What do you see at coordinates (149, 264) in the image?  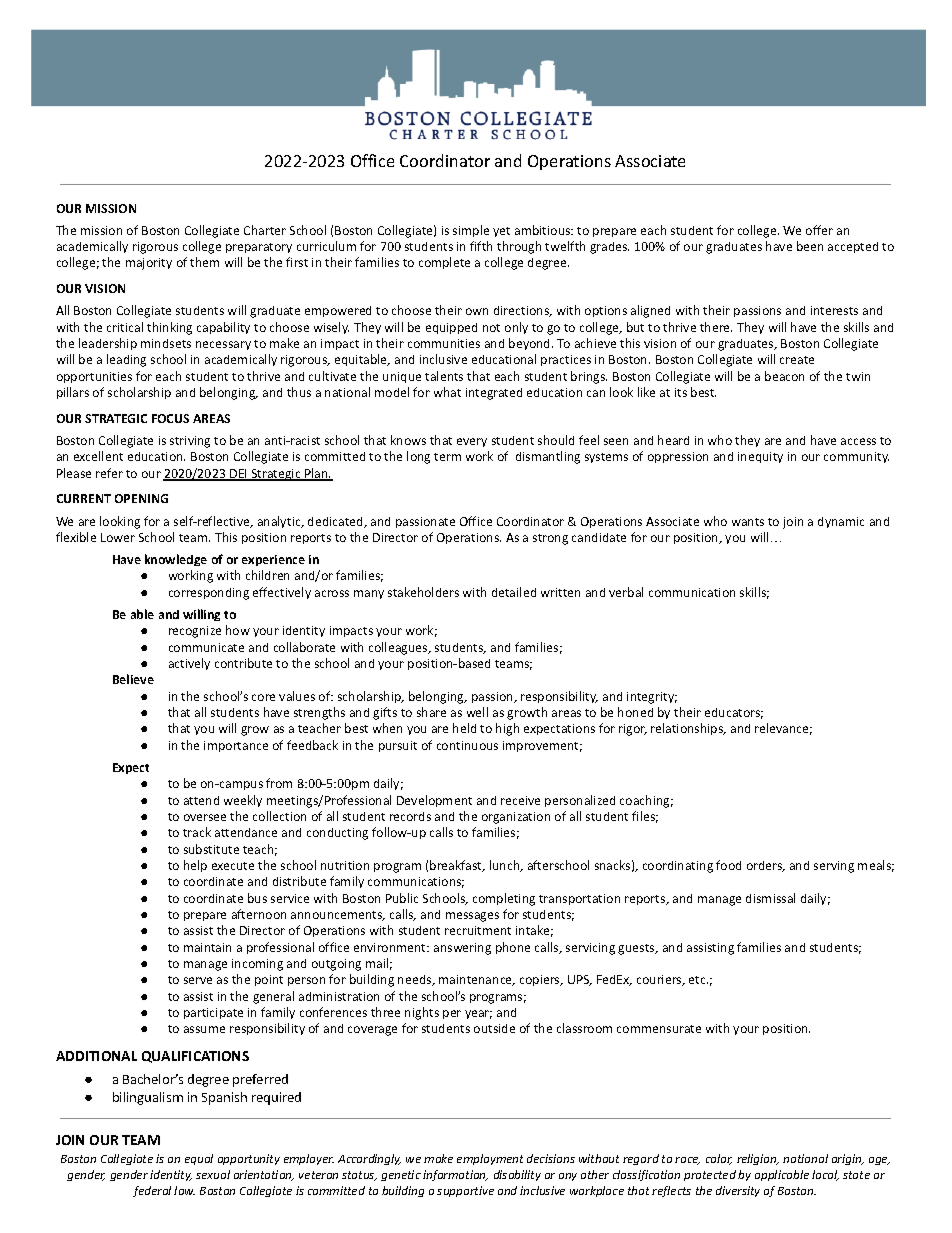 I see `majority` at bounding box center [149, 264].
